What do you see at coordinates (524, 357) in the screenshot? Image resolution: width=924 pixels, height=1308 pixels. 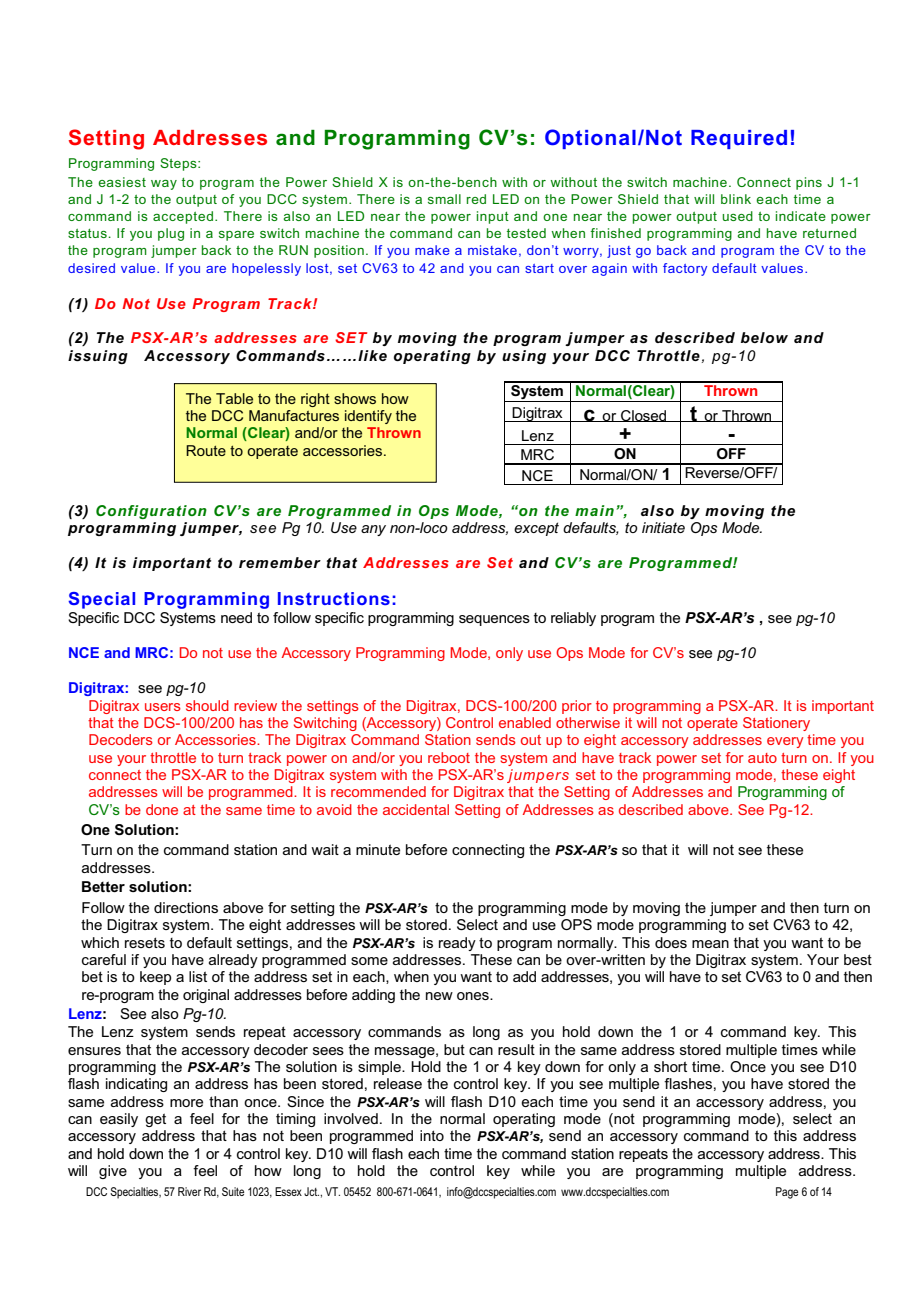 I see `using` at bounding box center [524, 357].
